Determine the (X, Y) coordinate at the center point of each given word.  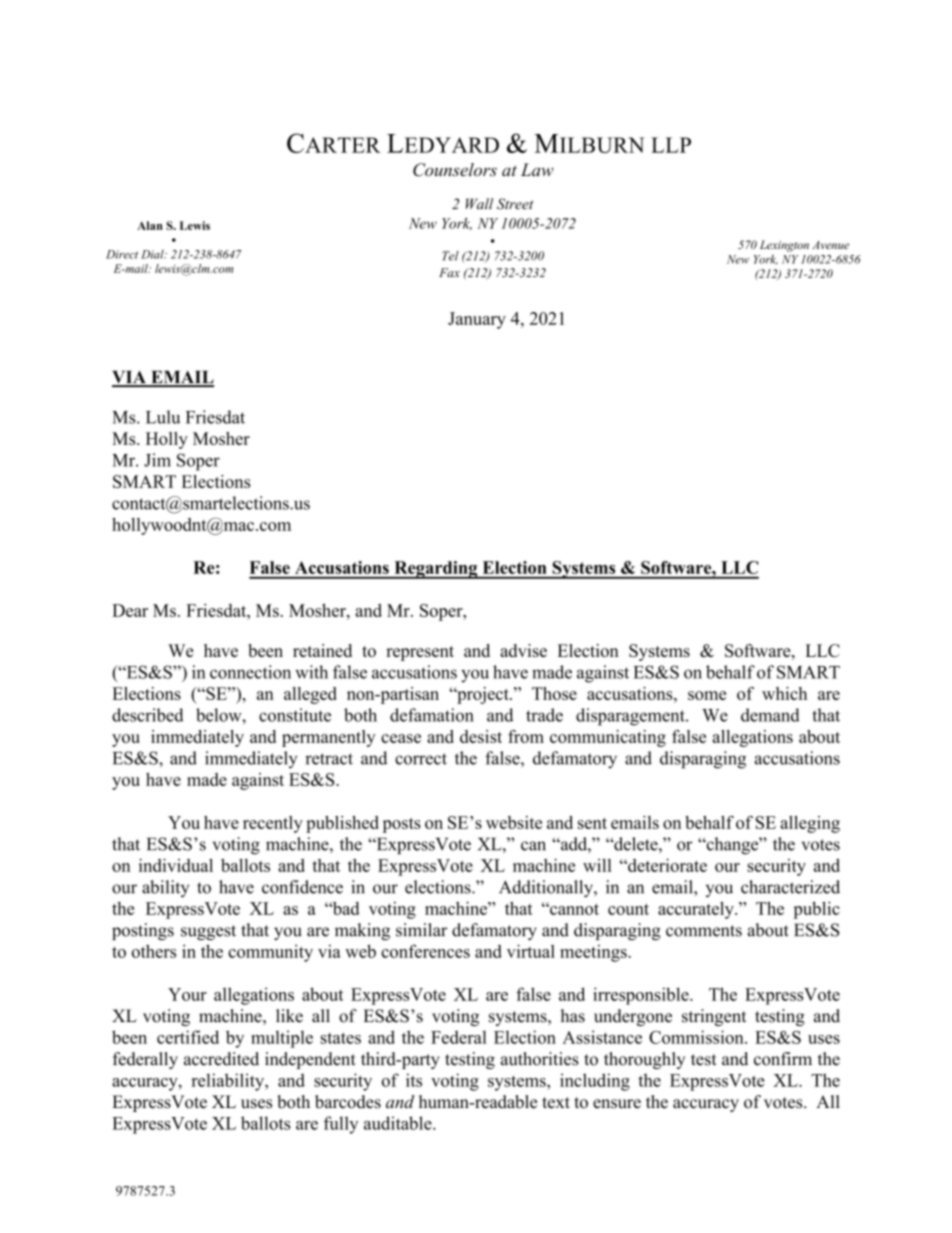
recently (273, 824)
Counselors (455, 170)
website (514, 822)
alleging (810, 824)
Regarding (436, 570)
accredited (221, 1059)
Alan (150, 225)
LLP (671, 145)
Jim (157, 460)
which (784, 693)
